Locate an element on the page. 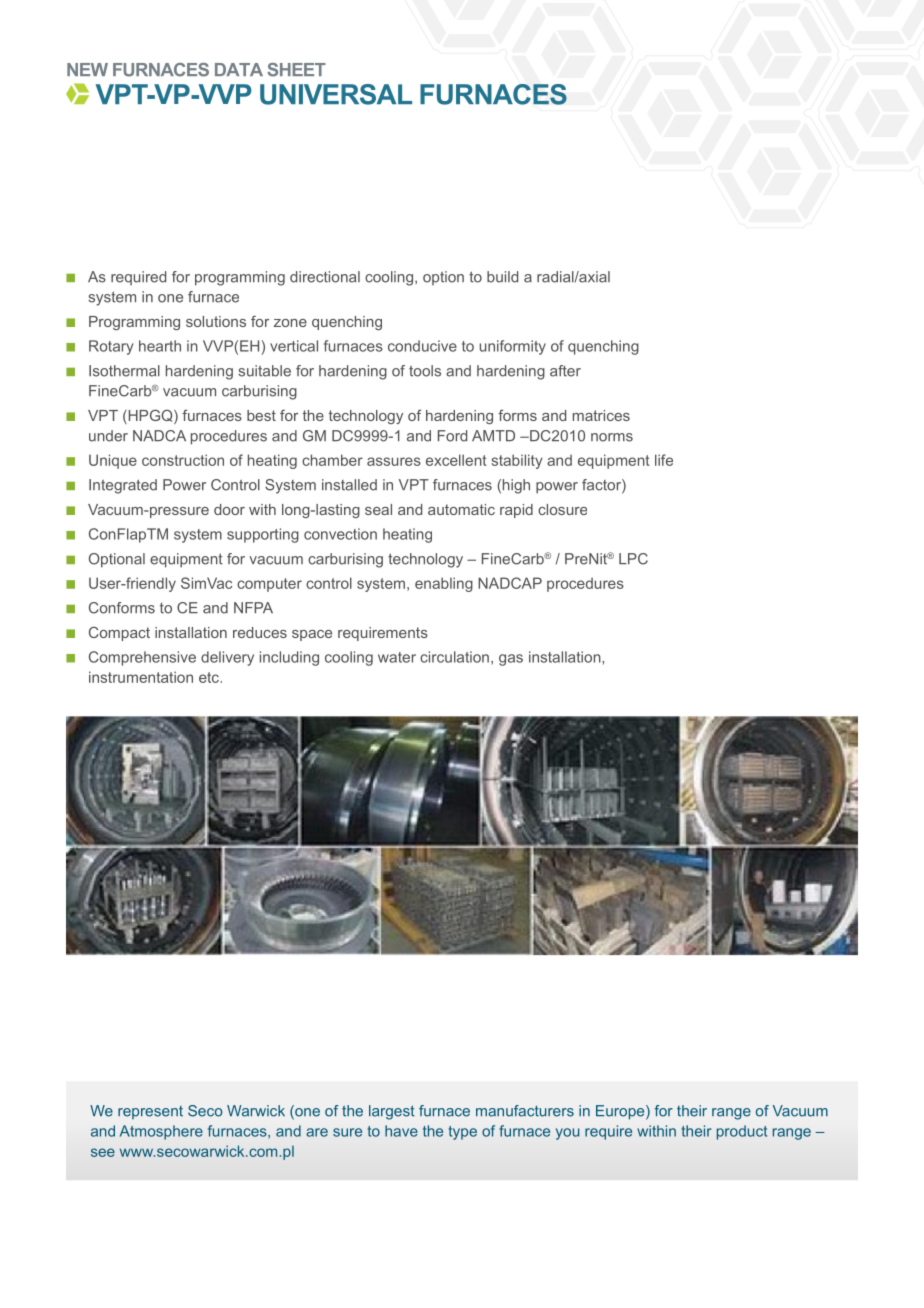 This page has width=924, height=1308. have is located at coordinates (401, 1131).
